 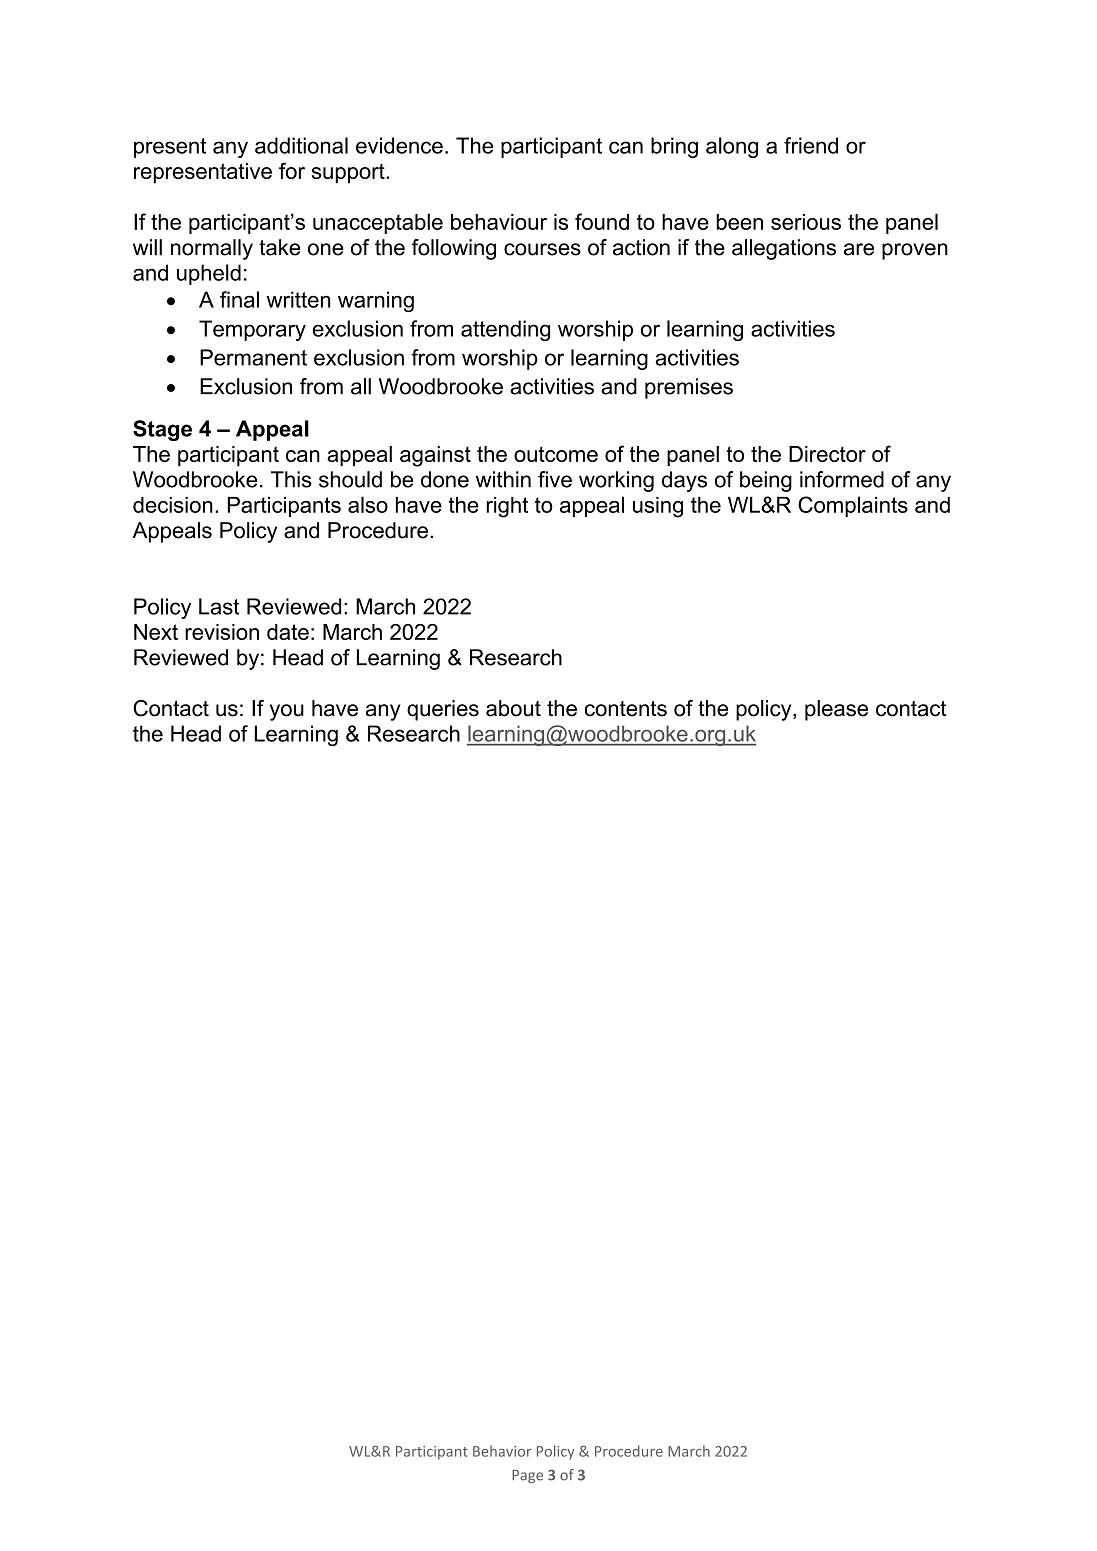 What do you see at coordinates (806, 222) in the screenshot?
I see `serious` at bounding box center [806, 222].
